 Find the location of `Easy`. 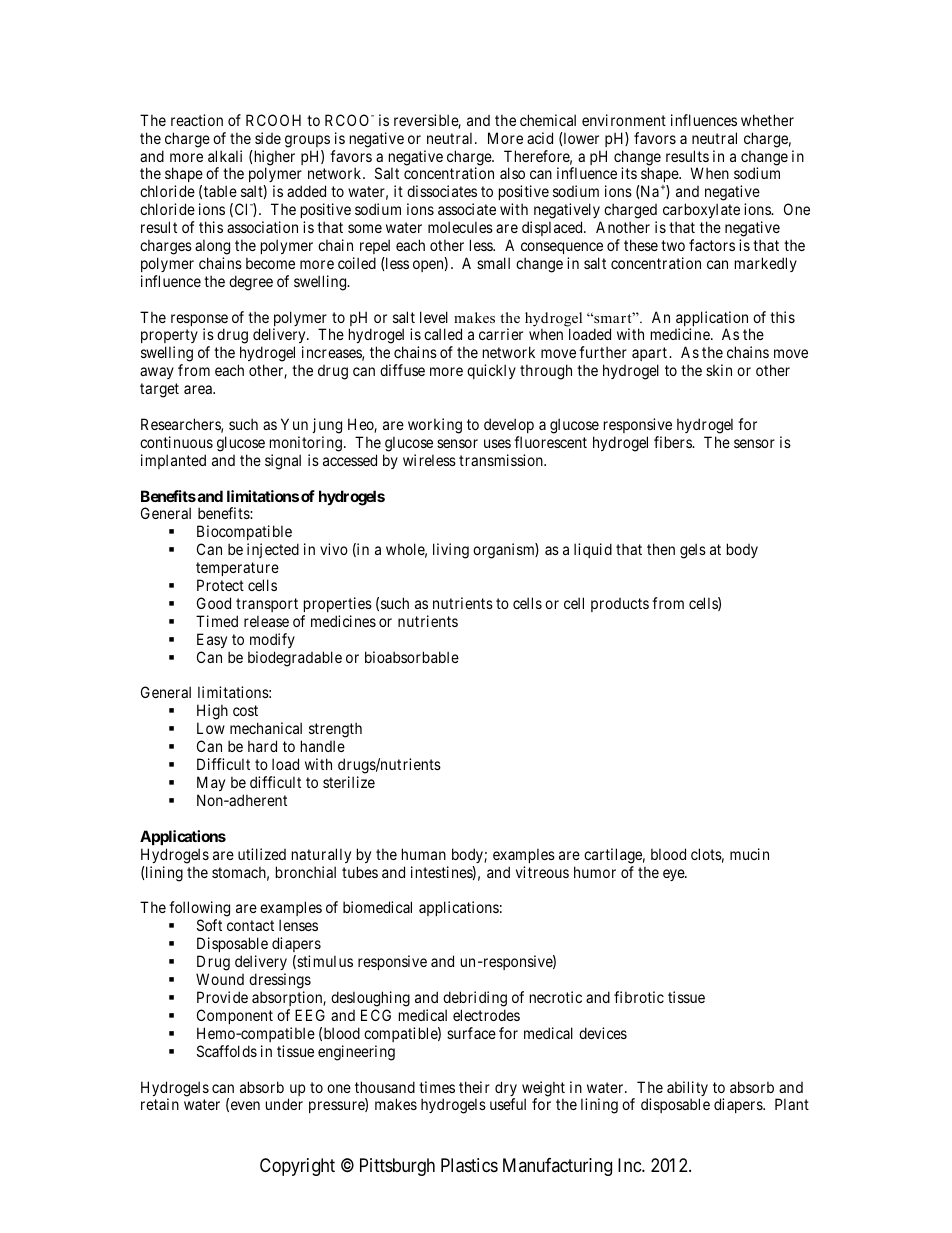

Easy is located at coordinates (212, 640).
